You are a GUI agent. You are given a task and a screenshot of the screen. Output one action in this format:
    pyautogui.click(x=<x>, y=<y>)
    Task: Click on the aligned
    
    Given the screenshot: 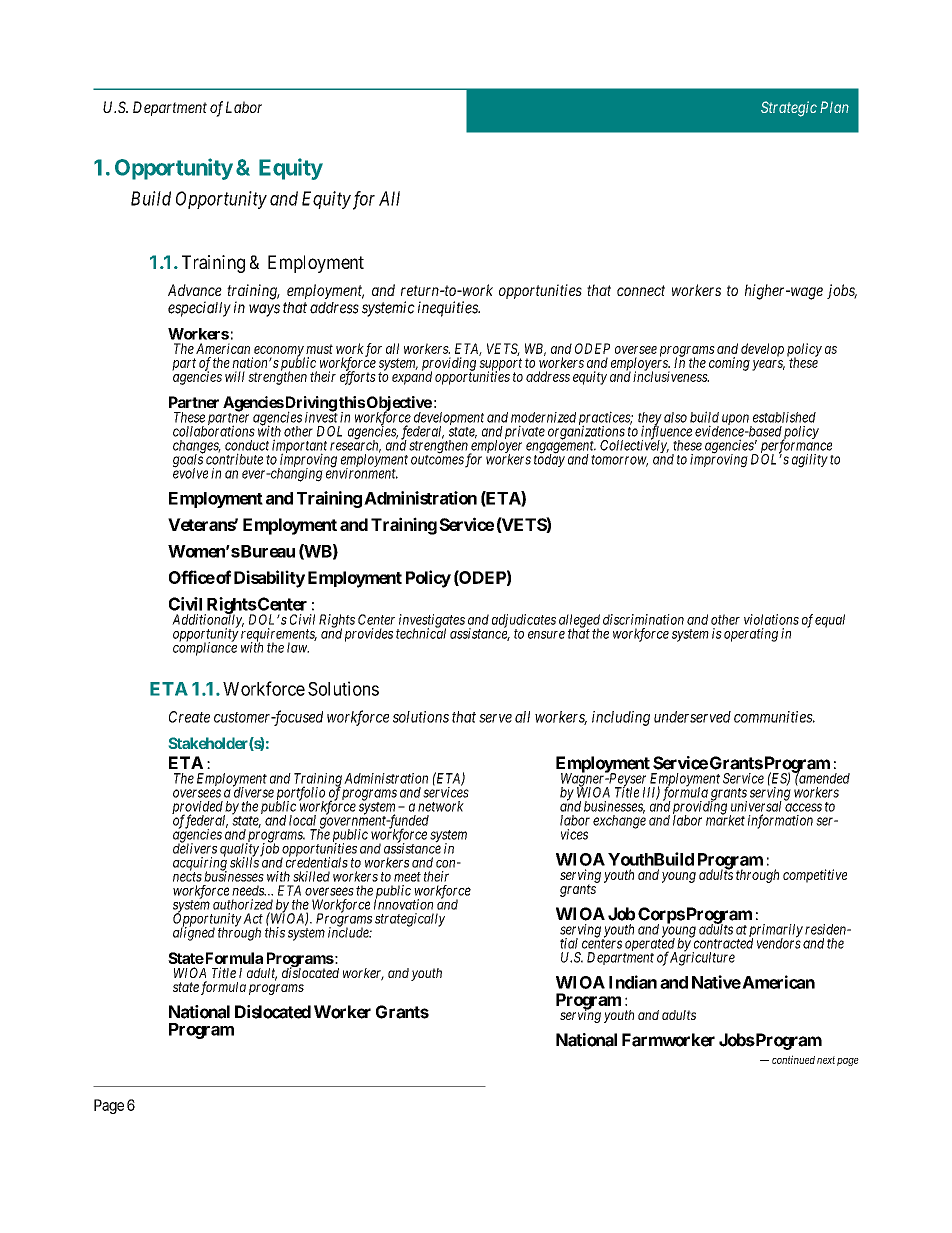 What is the action you would take?
    pyautogui.click(x=194, y=933)
